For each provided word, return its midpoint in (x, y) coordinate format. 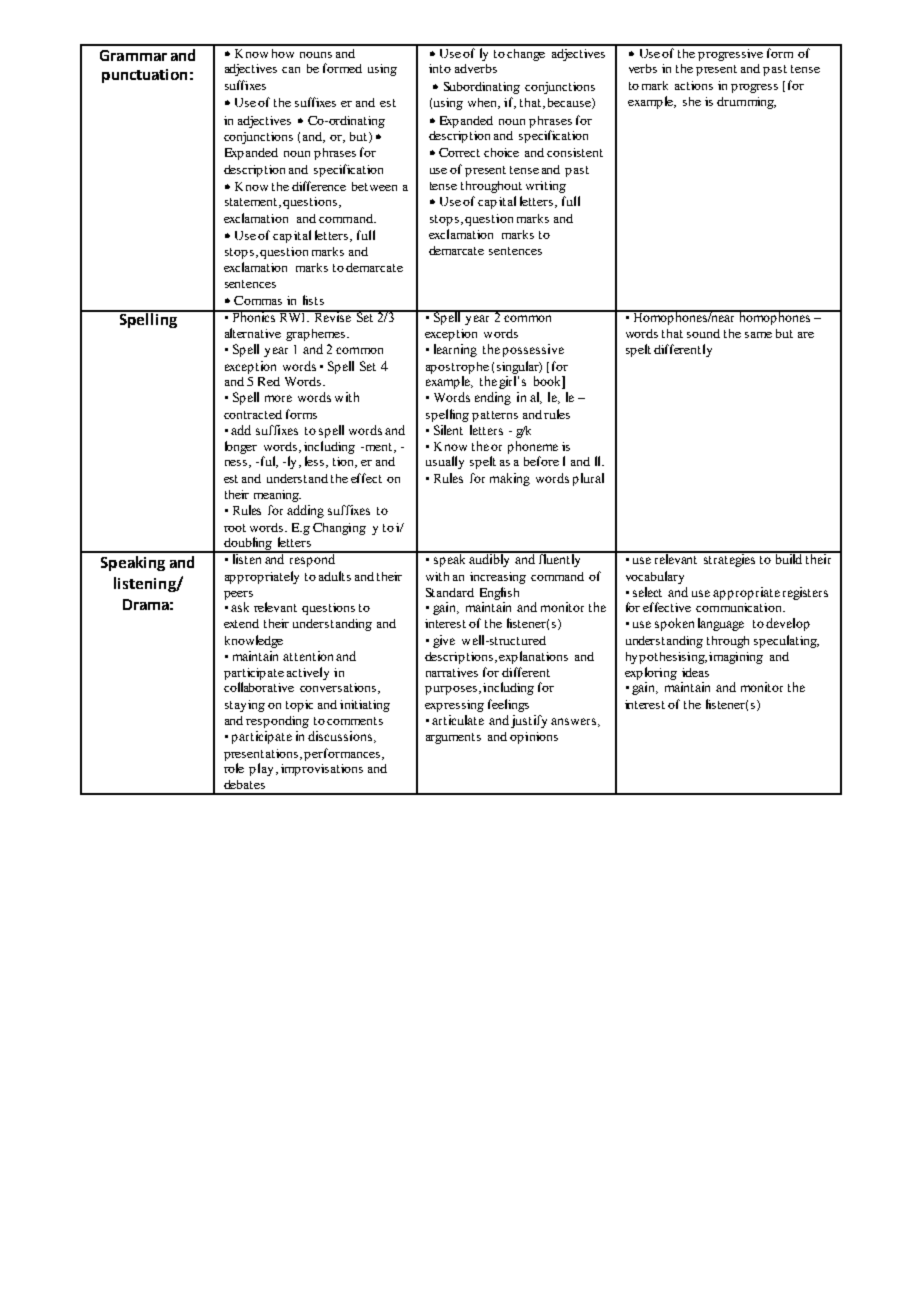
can (291, 70)
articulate (458, 720)
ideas (695, 672)
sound (703, 333)
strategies (730, 559)
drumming (746, 103)
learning (455, 350)
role (234, 768)
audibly (490, 559)
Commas (258, 300)
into (440, 68)
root (235, 528)
